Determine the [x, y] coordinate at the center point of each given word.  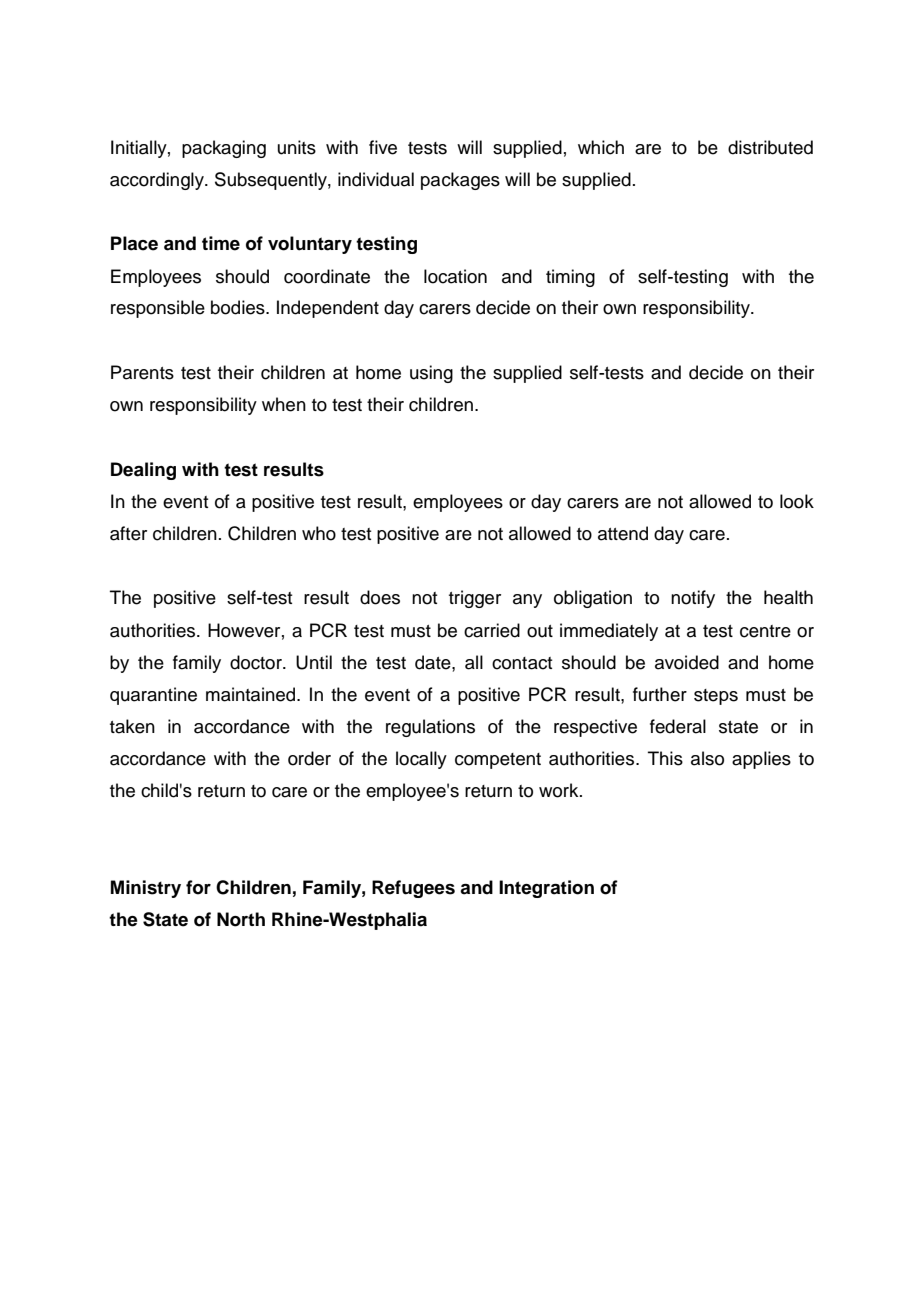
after [128, 533]
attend [623, 533]
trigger [475, 599]
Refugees [413, 889]
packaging [224, 149]
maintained [252, 694]
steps [716, 697]
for [198, 887]
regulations [430, 728]
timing [570, 278]
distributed [770, 147]
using [431, 374]
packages [460, 181]
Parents [142, 372]
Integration [546, 889]
